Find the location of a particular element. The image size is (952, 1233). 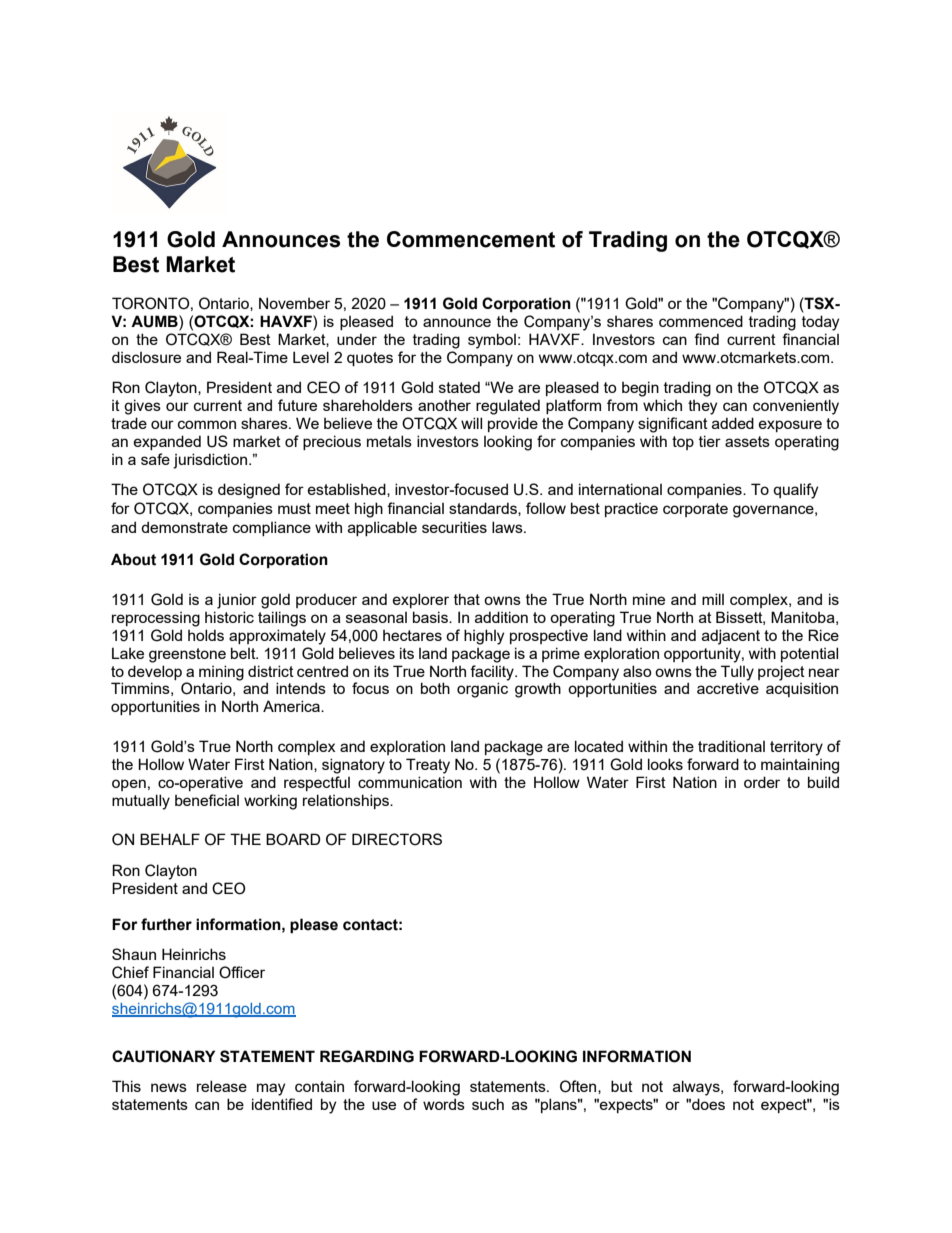

November is located at coordinates (294, 303).
